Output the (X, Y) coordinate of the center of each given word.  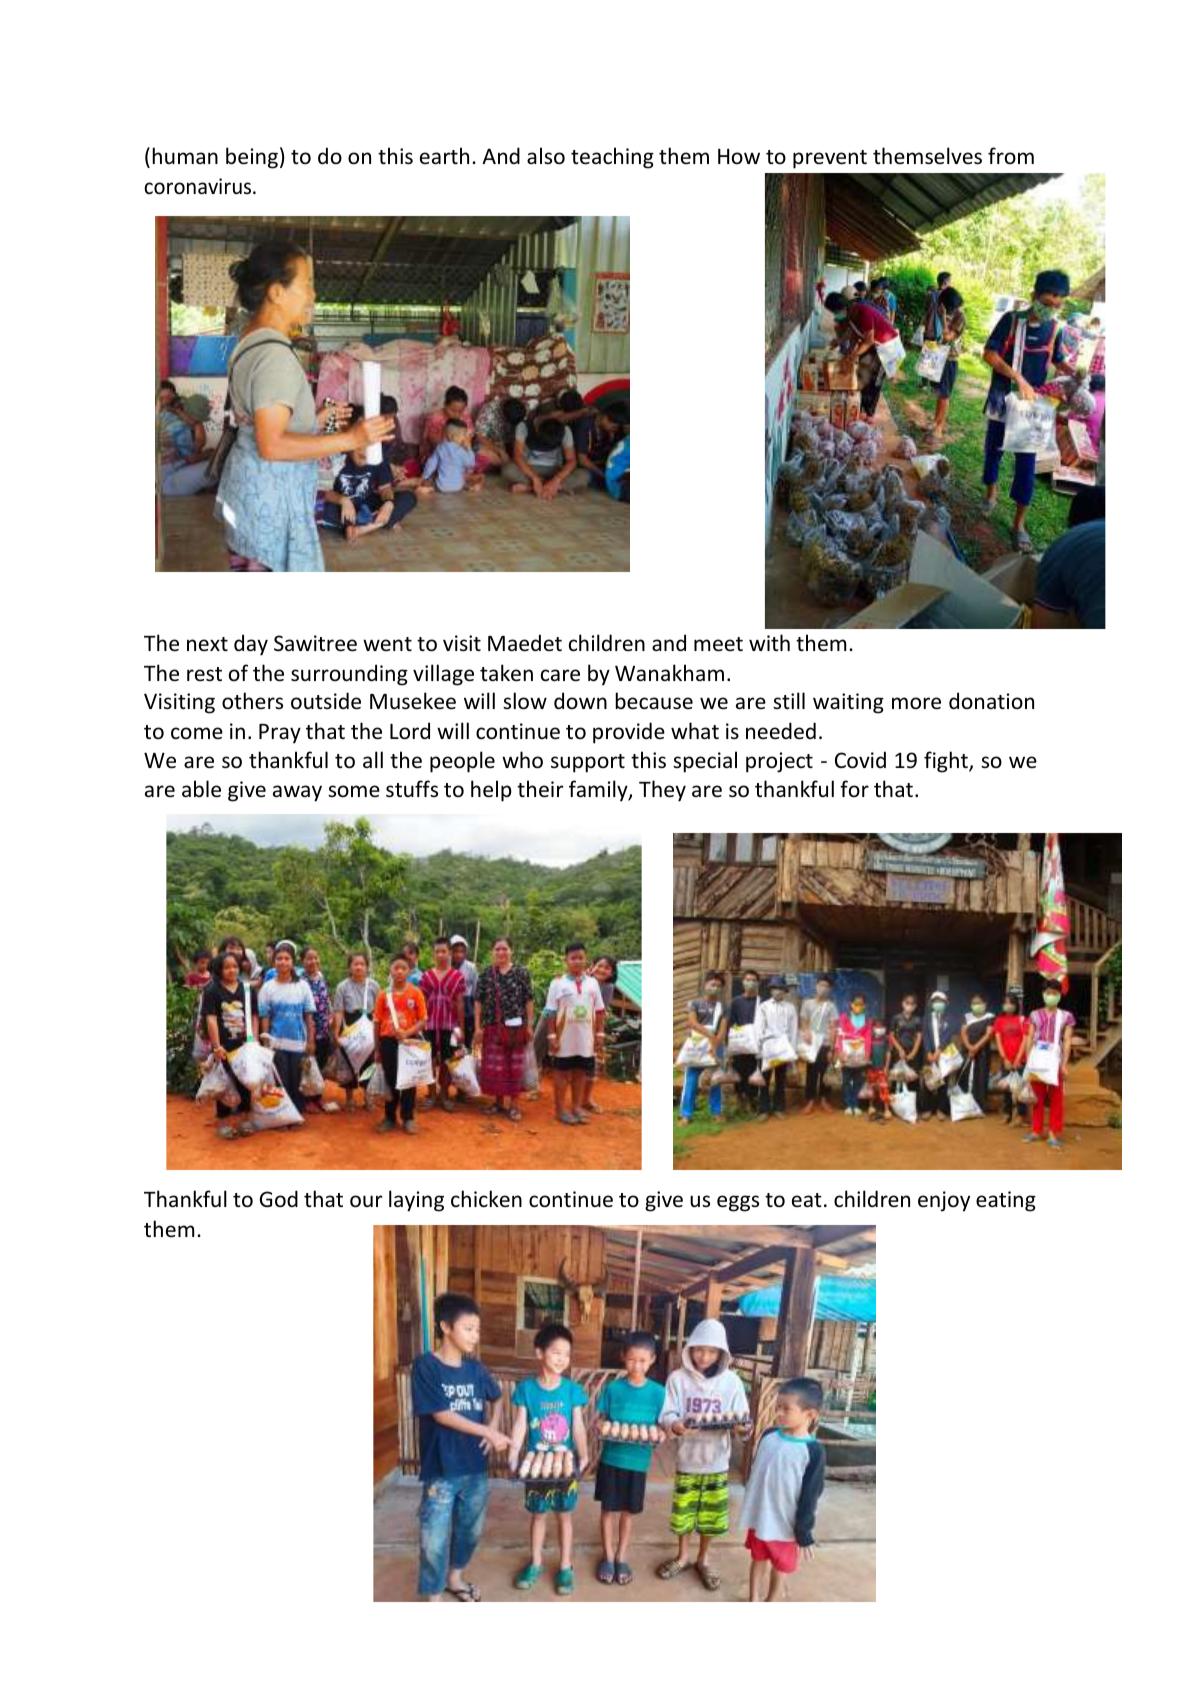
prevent (830, 159)
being (252, 158)
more (916, 703)
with (769, 642)
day (251, 645)
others (252, 701)
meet (718, 644)
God (279, 1199)
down (580, 700)
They (662, 791)
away (297, 793)
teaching (612, 158)
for (854, 788)
